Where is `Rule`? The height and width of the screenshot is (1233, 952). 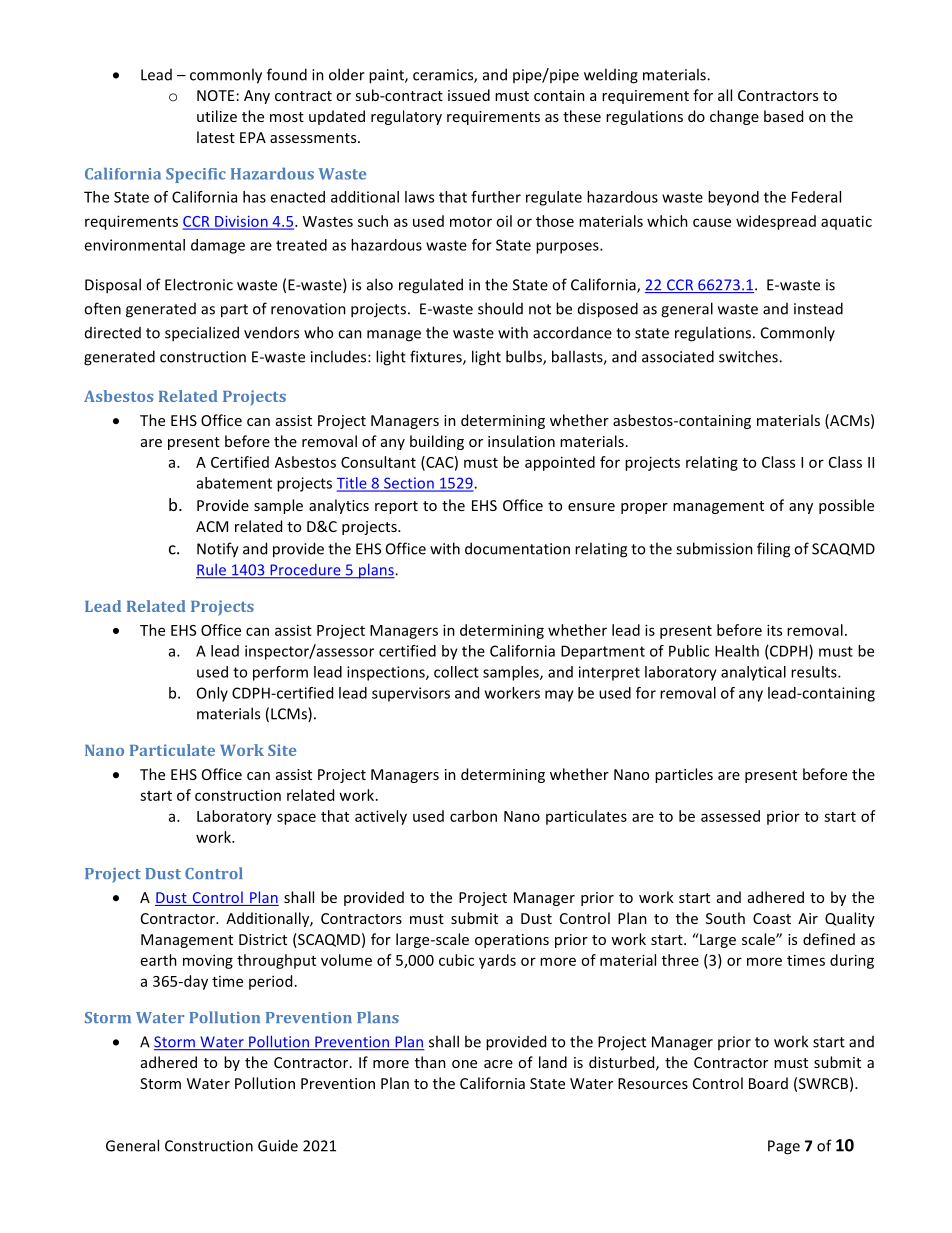
Rule is located at coordinates (212, 571).
